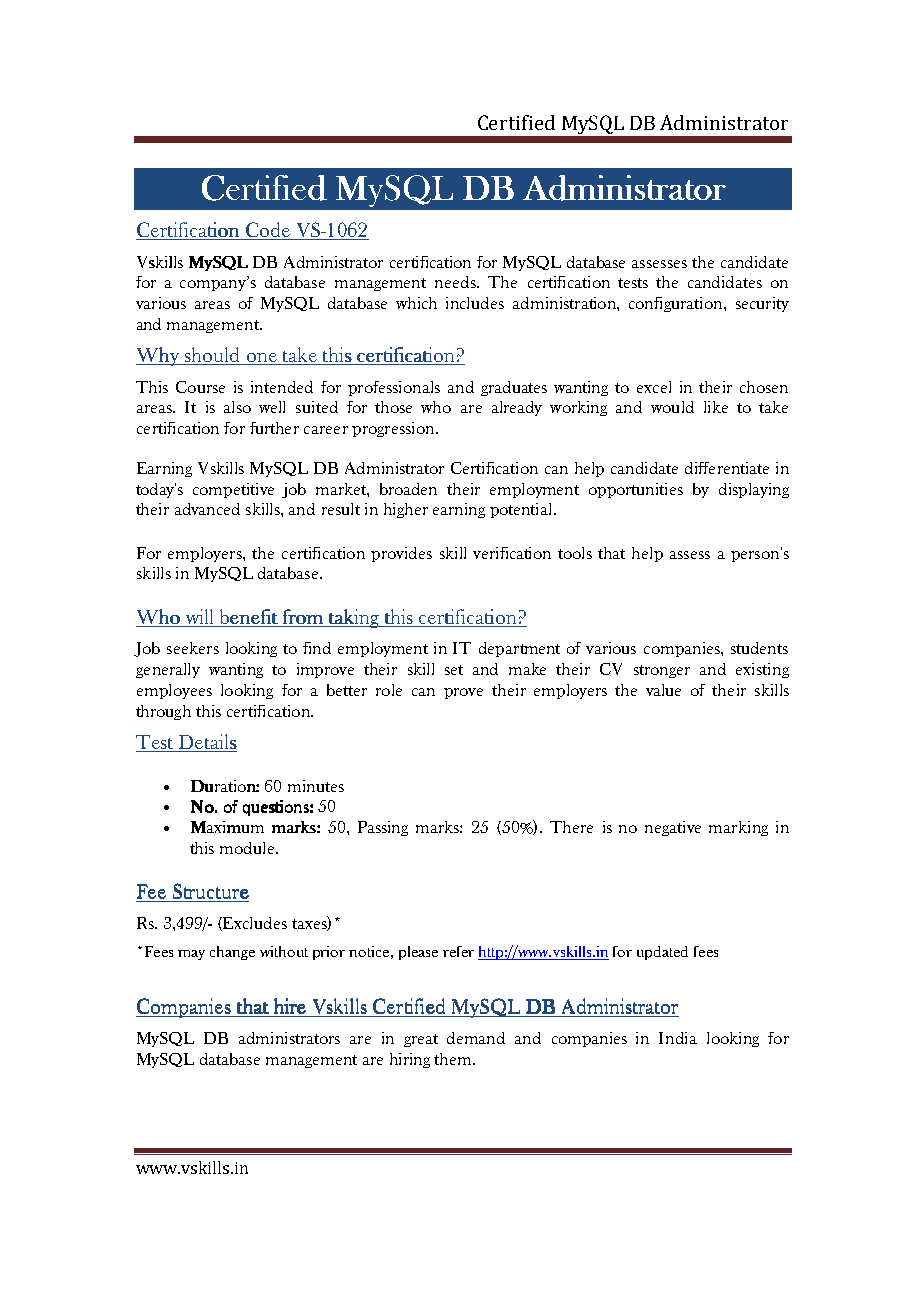  Describe the element at coordinates (454, 670) in the image. I see `set` at that location.
